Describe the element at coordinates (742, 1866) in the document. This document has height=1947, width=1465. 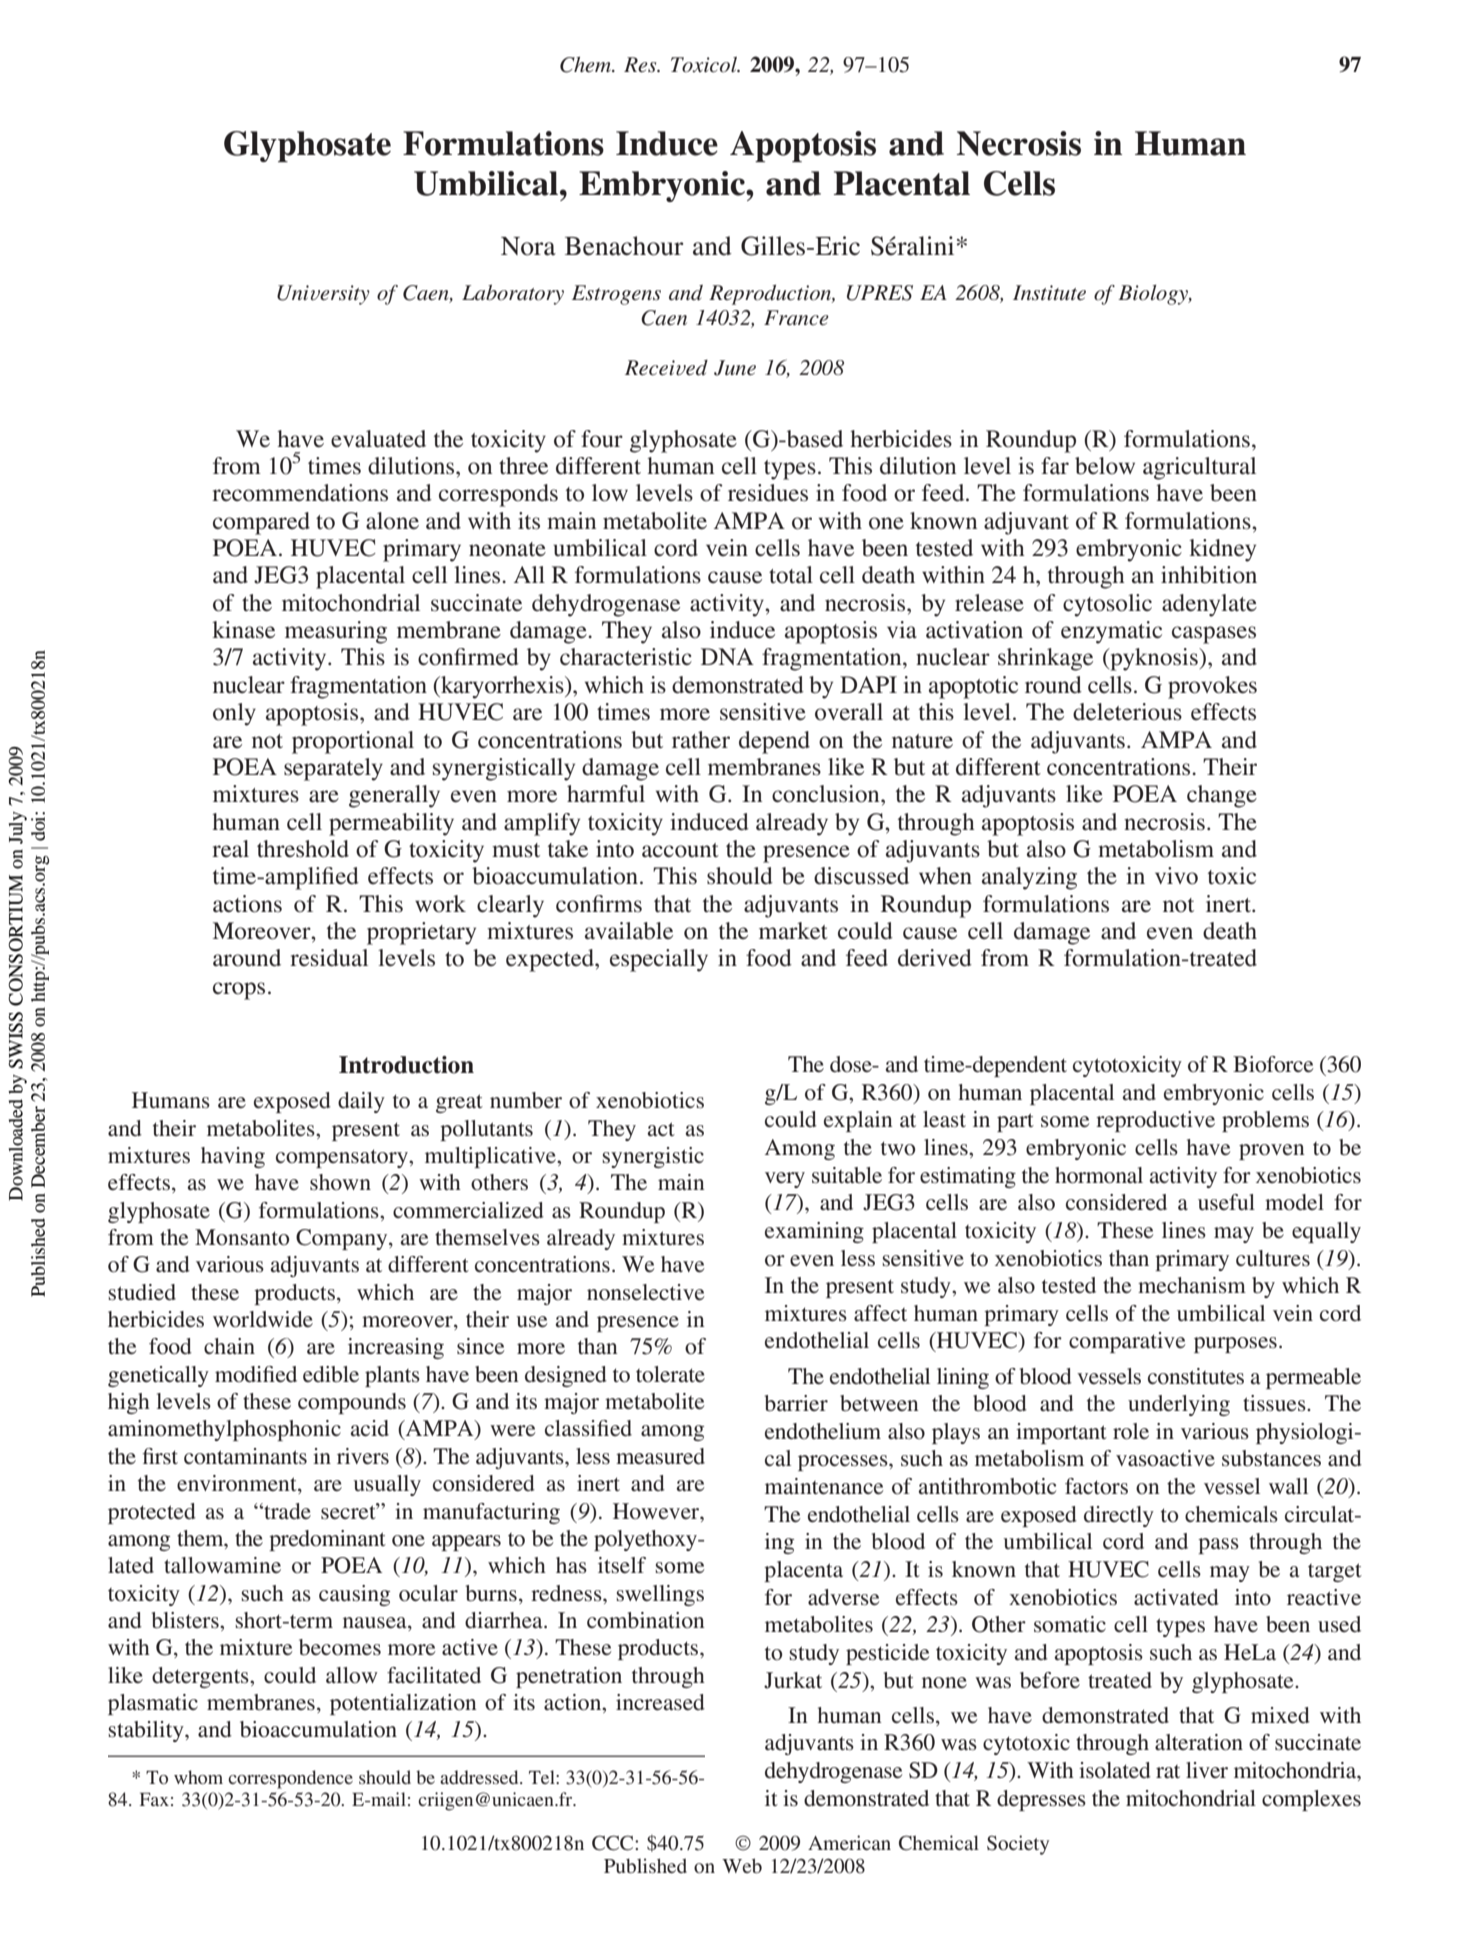
I see `Web` at that location.
